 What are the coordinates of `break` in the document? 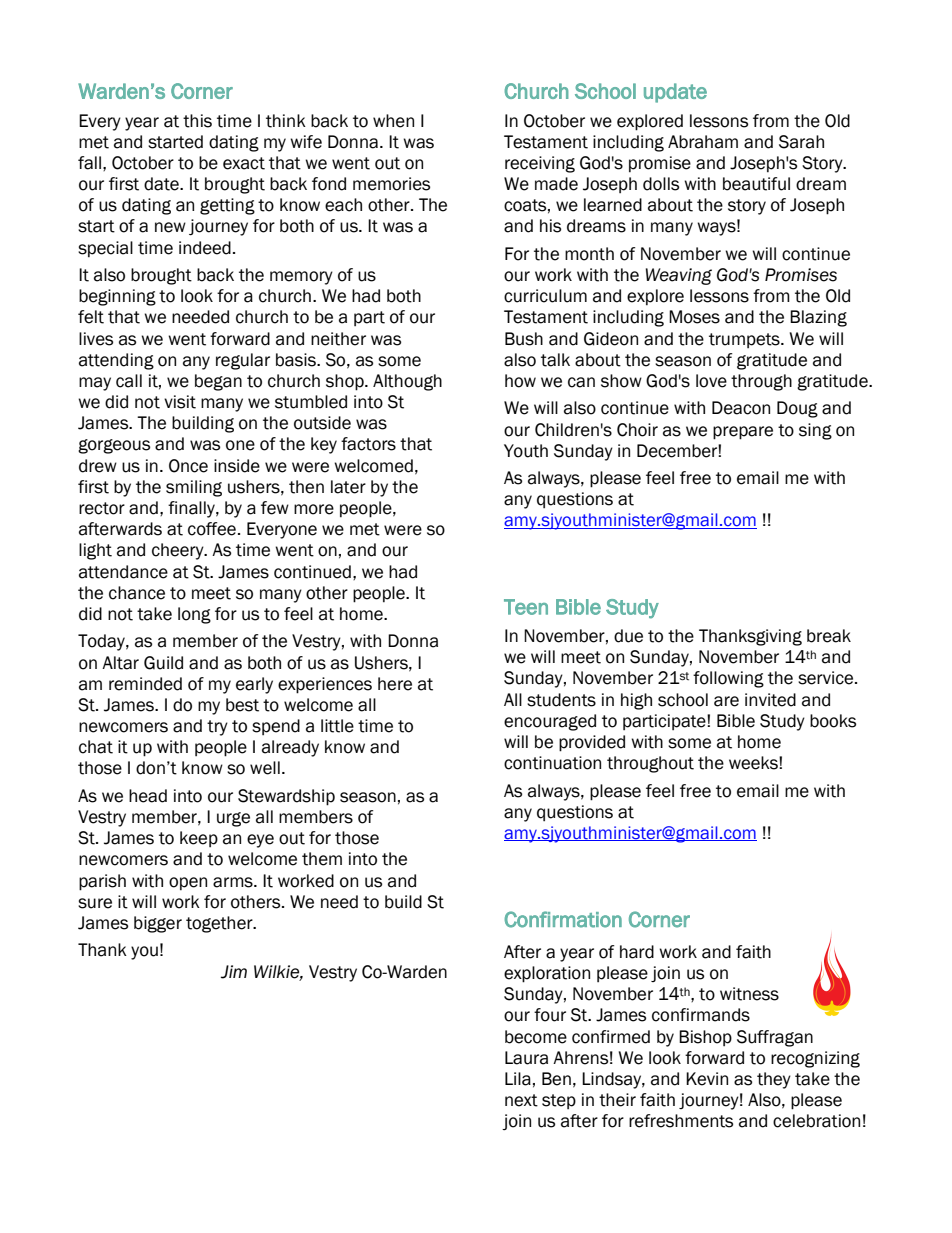 It's located at (829, 636).
